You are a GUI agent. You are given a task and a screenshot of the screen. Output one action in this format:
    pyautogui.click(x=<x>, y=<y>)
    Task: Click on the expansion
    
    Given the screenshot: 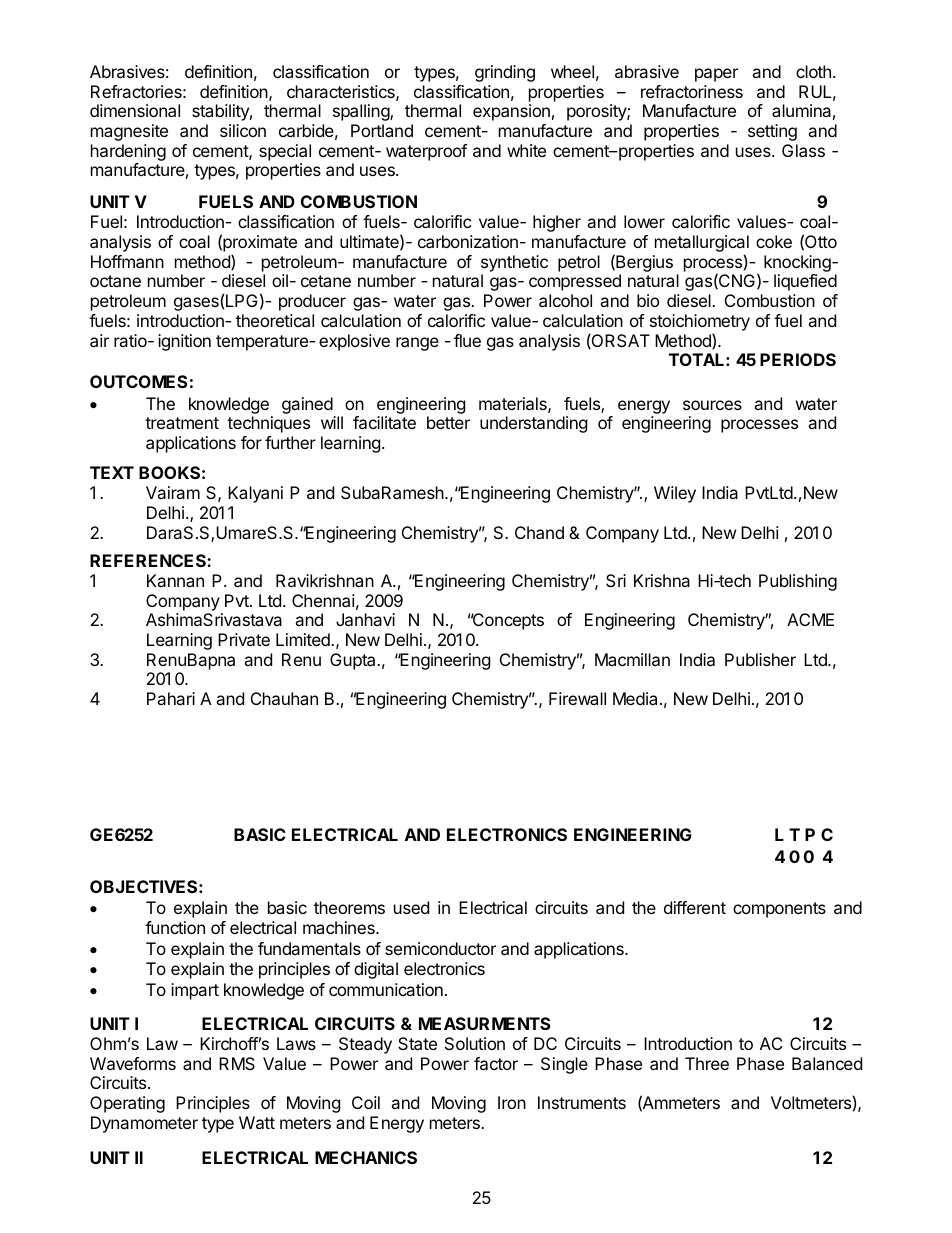 What is the action you would take?
    pyautogui.click(x=511, y=112)
